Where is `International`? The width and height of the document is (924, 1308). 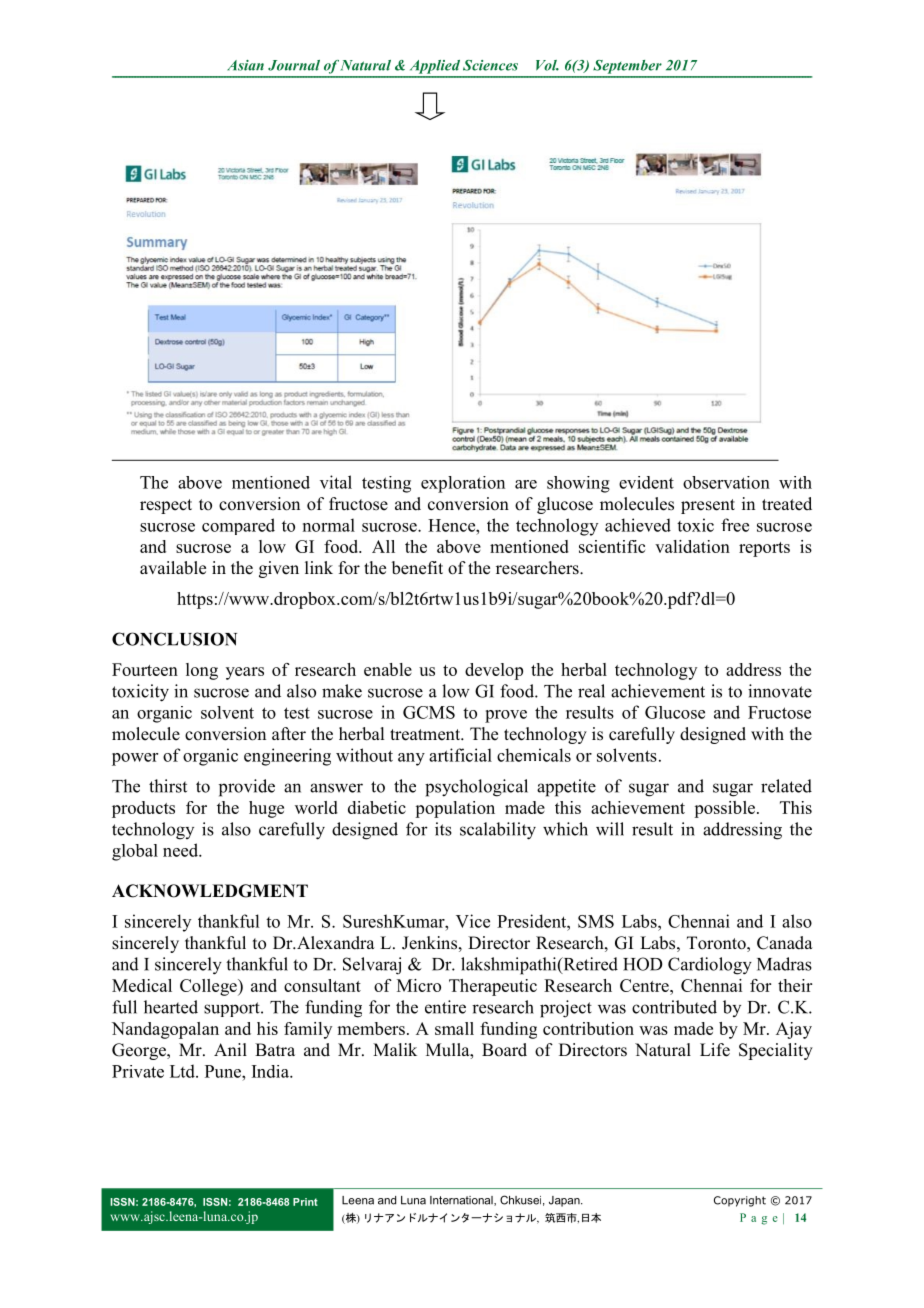 International is located at coordinates (462, 1201).
